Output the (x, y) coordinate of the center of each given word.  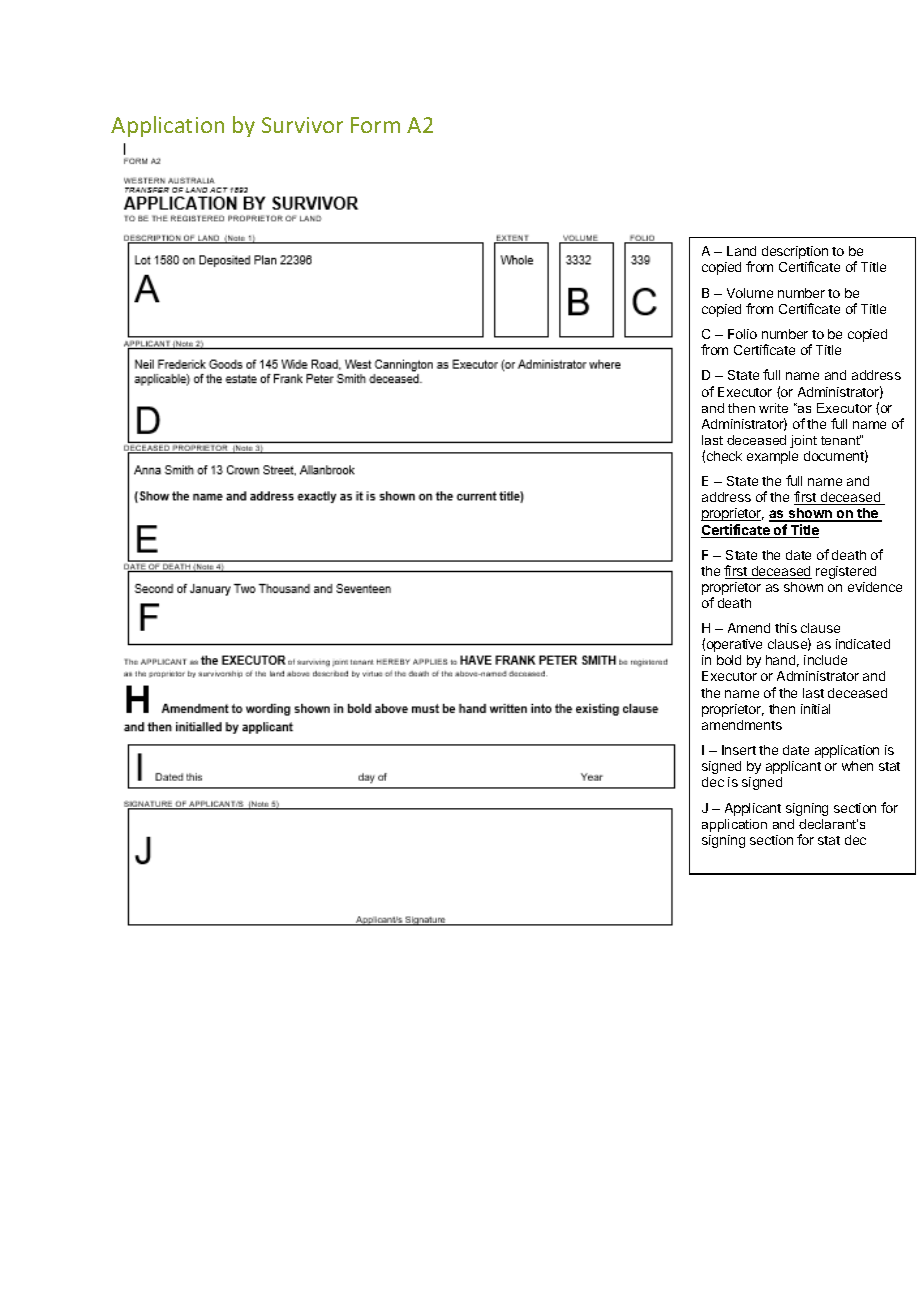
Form (375, 125)
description (795, 254)
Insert (739, 750)
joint (803, 441)
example (772, 457)
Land (741, 251)
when (857, 766)
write (773, 408)
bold (729, 660)
